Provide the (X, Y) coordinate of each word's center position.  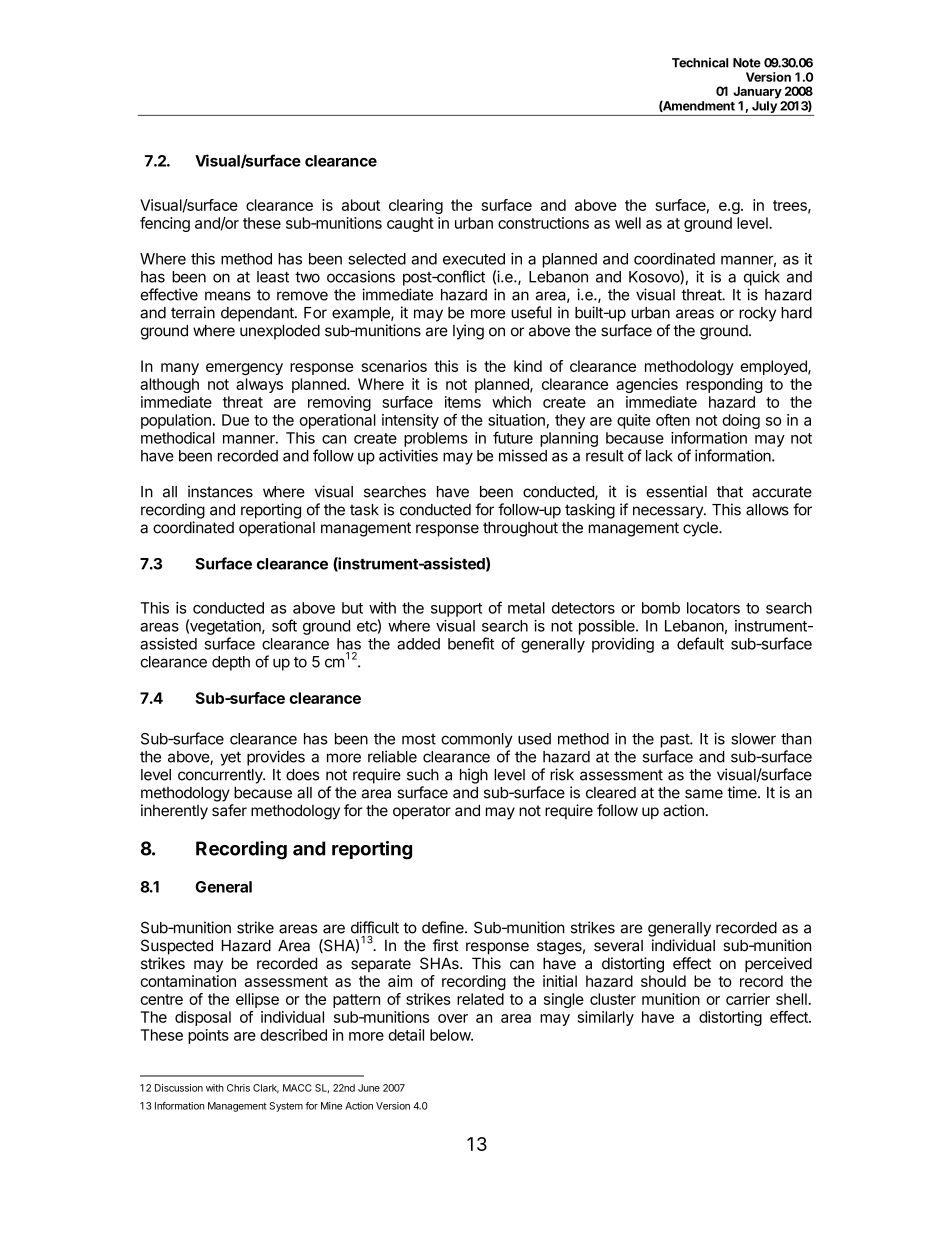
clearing (416, 206)
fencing (165, 224)
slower (753, 739)
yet (230, 758)
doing (741, 421)
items (463, 402)
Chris (238, 1088)
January (757, 92)
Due (235, 420)
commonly (477, 740)
